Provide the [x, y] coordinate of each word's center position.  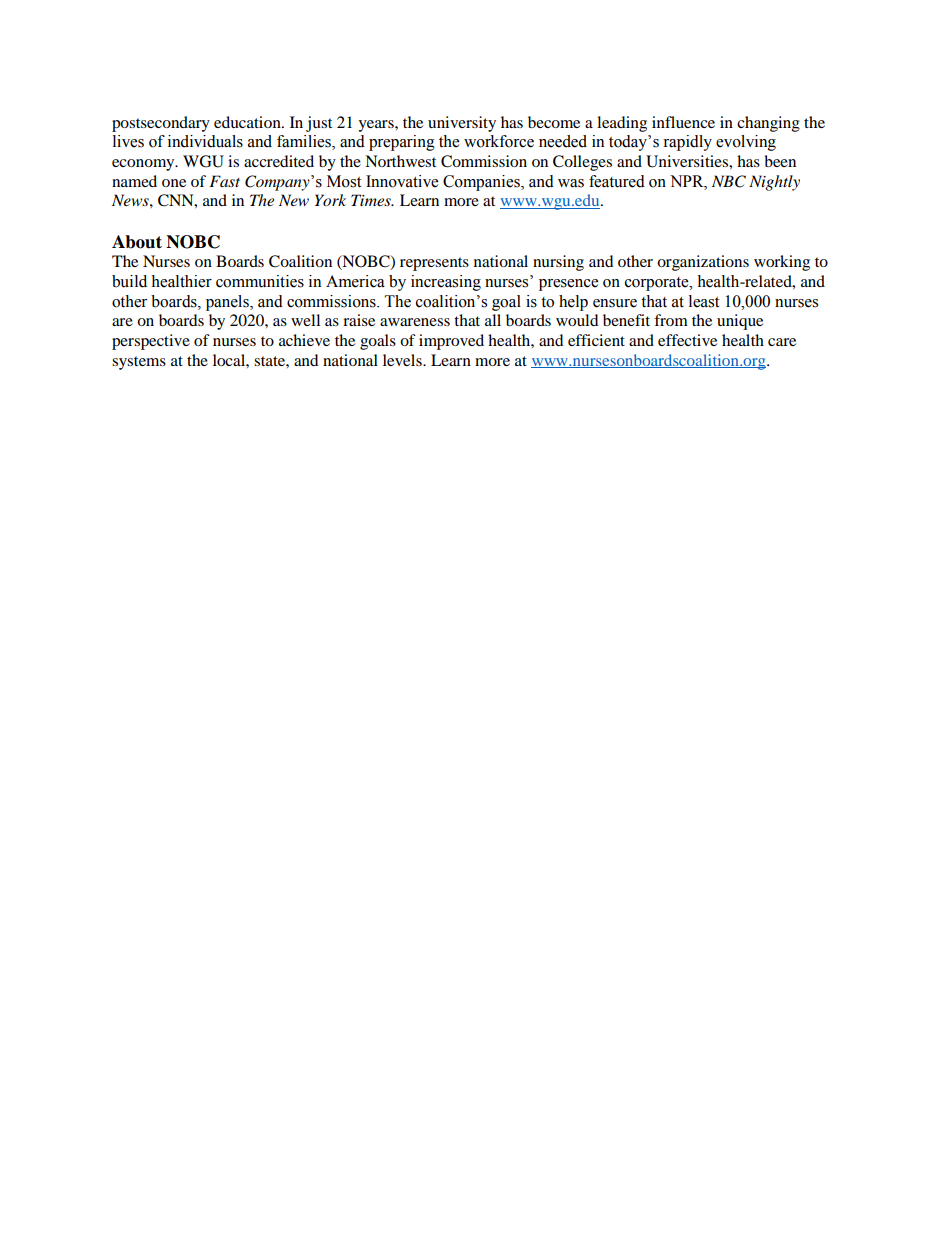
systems [139, 363]
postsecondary [161, 124]
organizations [703, 263]
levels [403, 360]
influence [683, 122]
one [174, 183]
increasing [446, 283]
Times [372, 200]
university [462, 124]
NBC [729, 181]
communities [260, 281]
